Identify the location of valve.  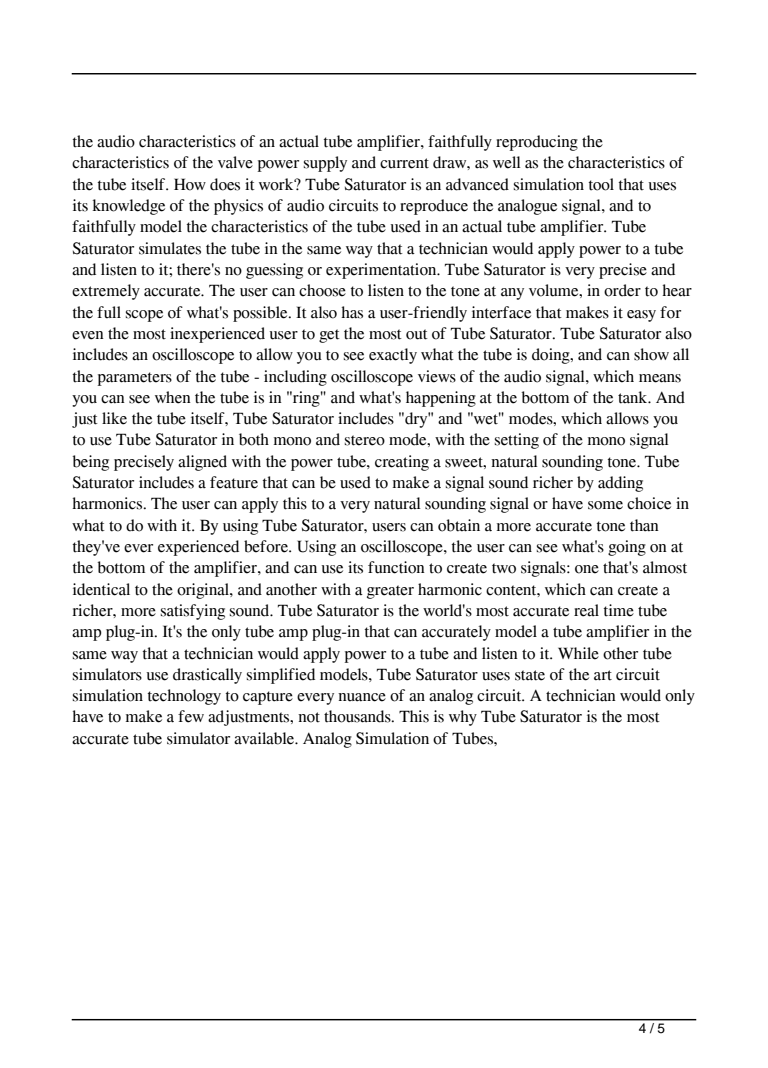
(235, 162).
